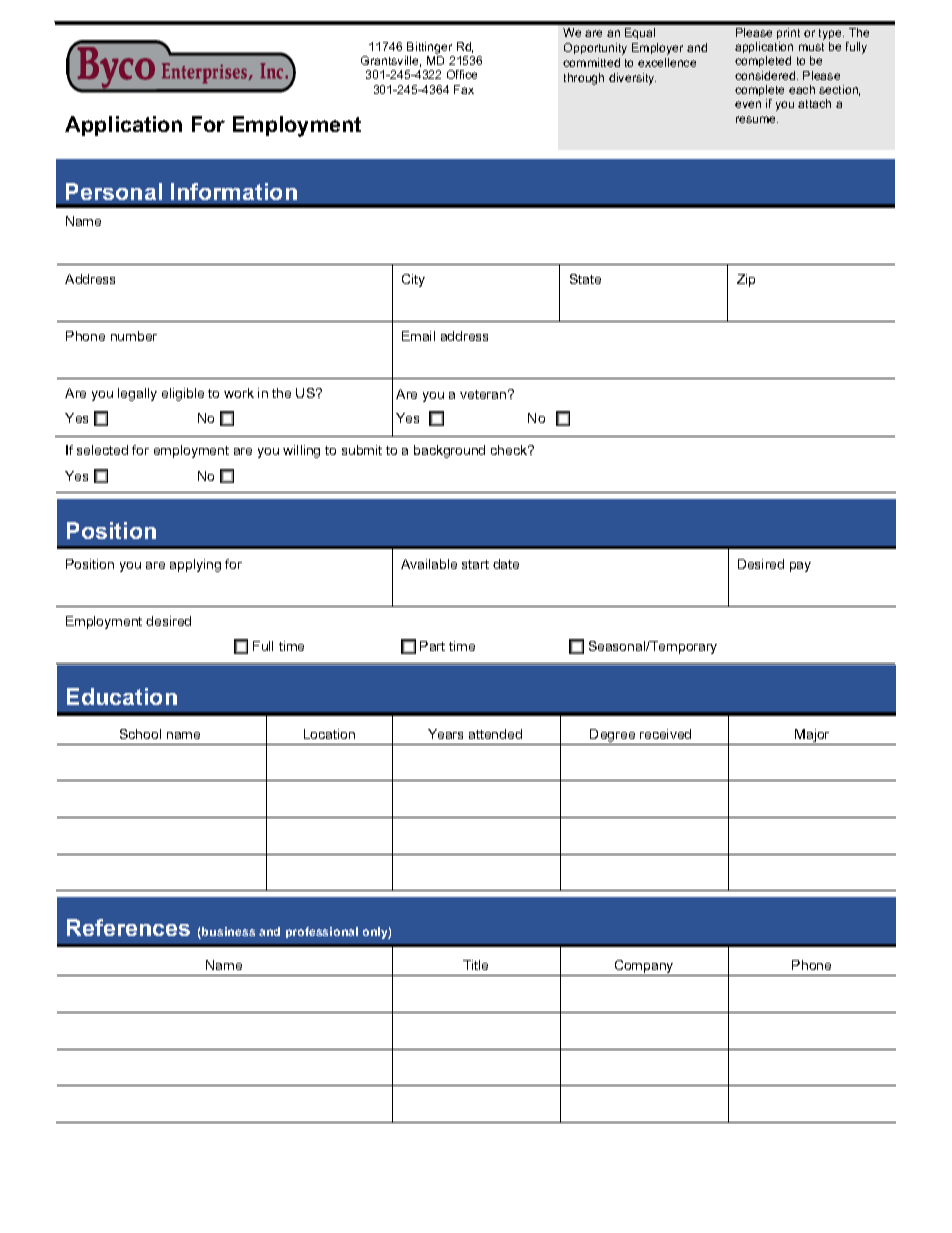 This screenshot has height=1233, width=952. What do you see at coordinates (462, 74) in the screenshot?
I see `Office` at bounding box center [462, 74].
